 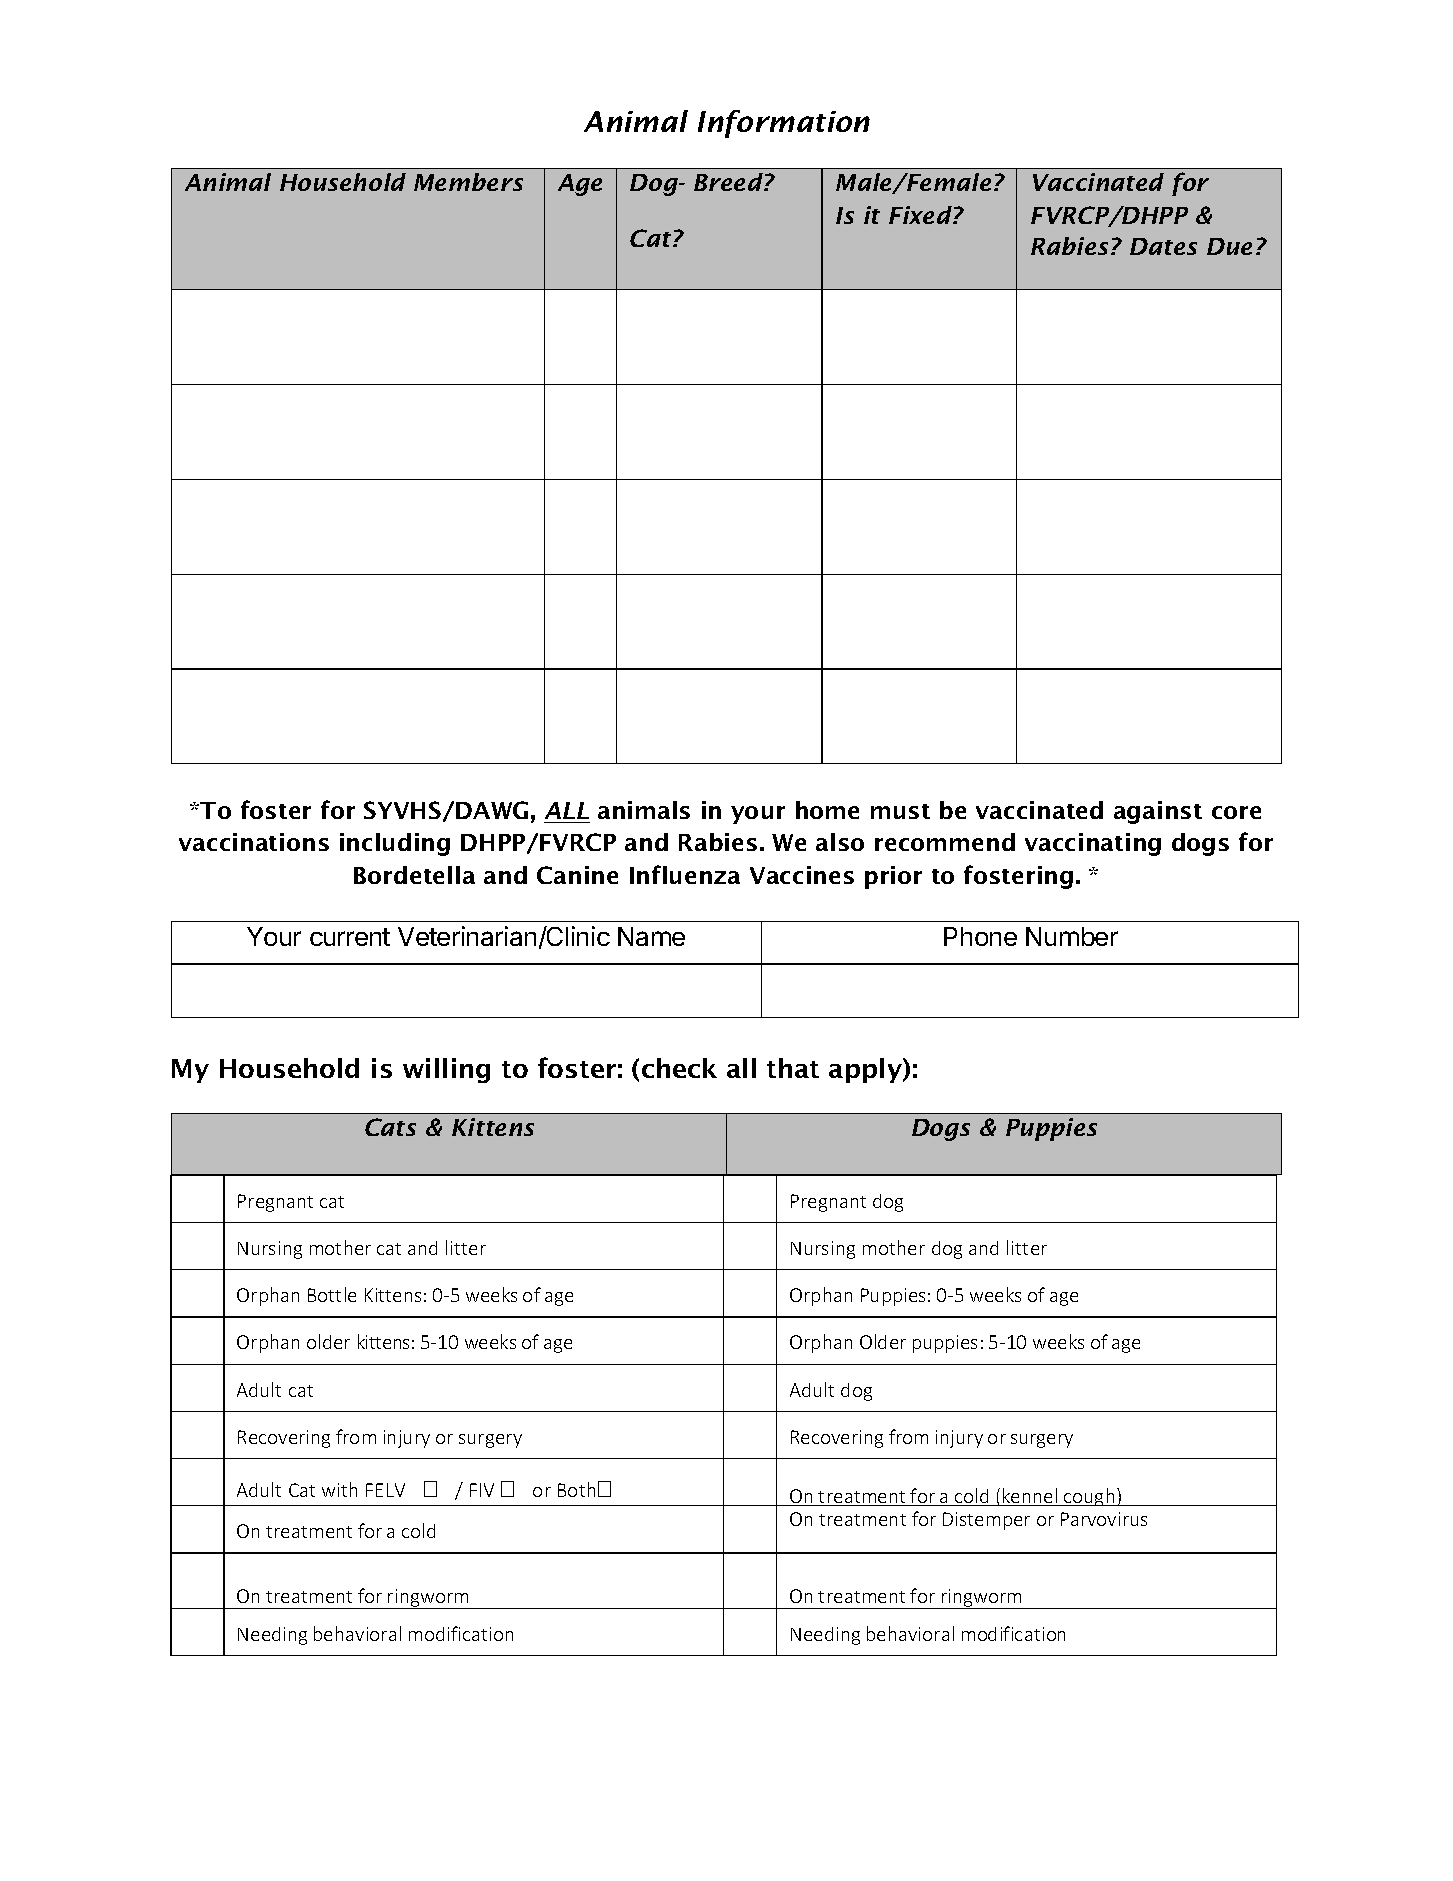 What do you see at coordinates (784, 124) in the screenshot?
I see `Information` at bounding box center [784, 124].
